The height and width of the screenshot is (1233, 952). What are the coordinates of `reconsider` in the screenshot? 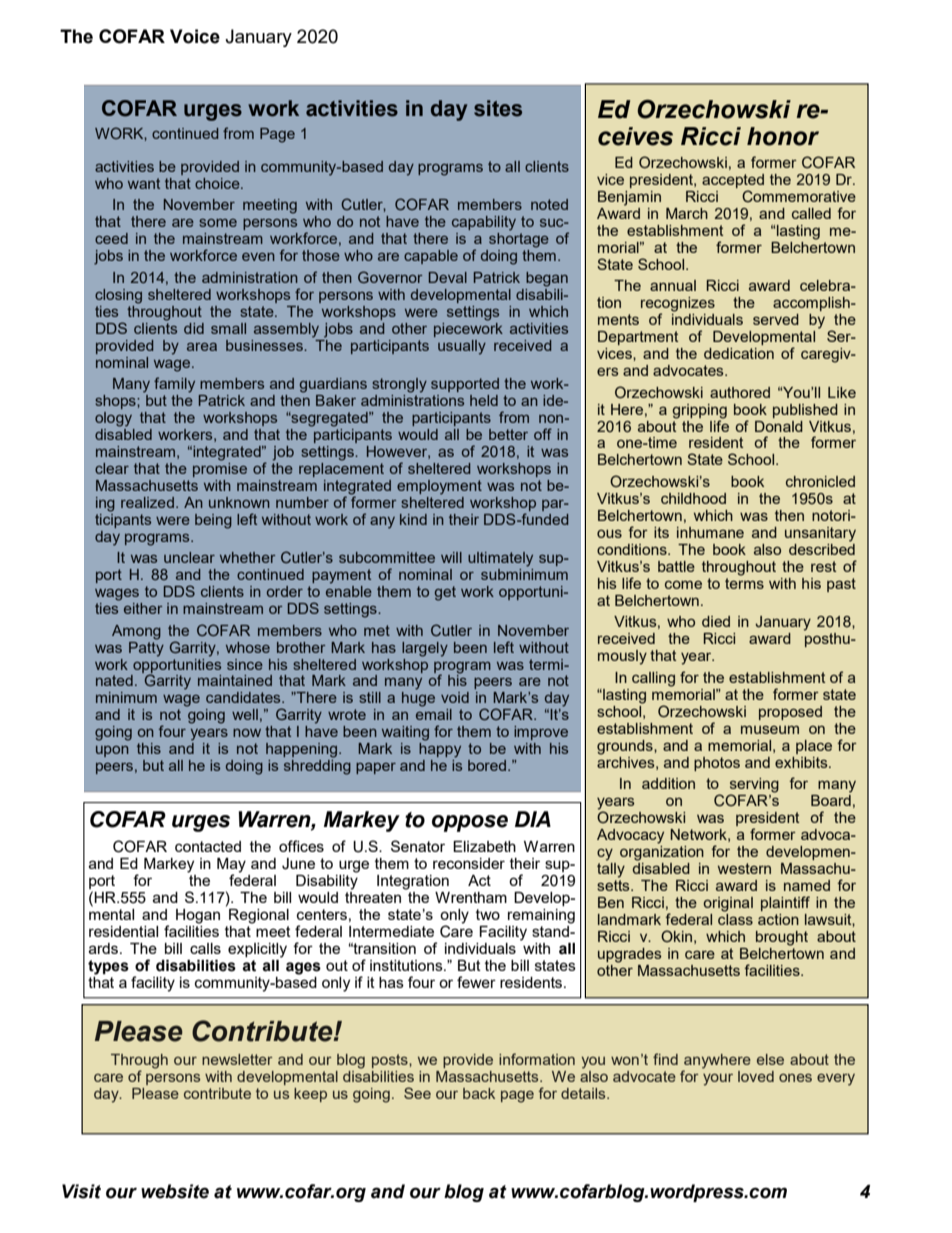 It's located at (469, 863).
